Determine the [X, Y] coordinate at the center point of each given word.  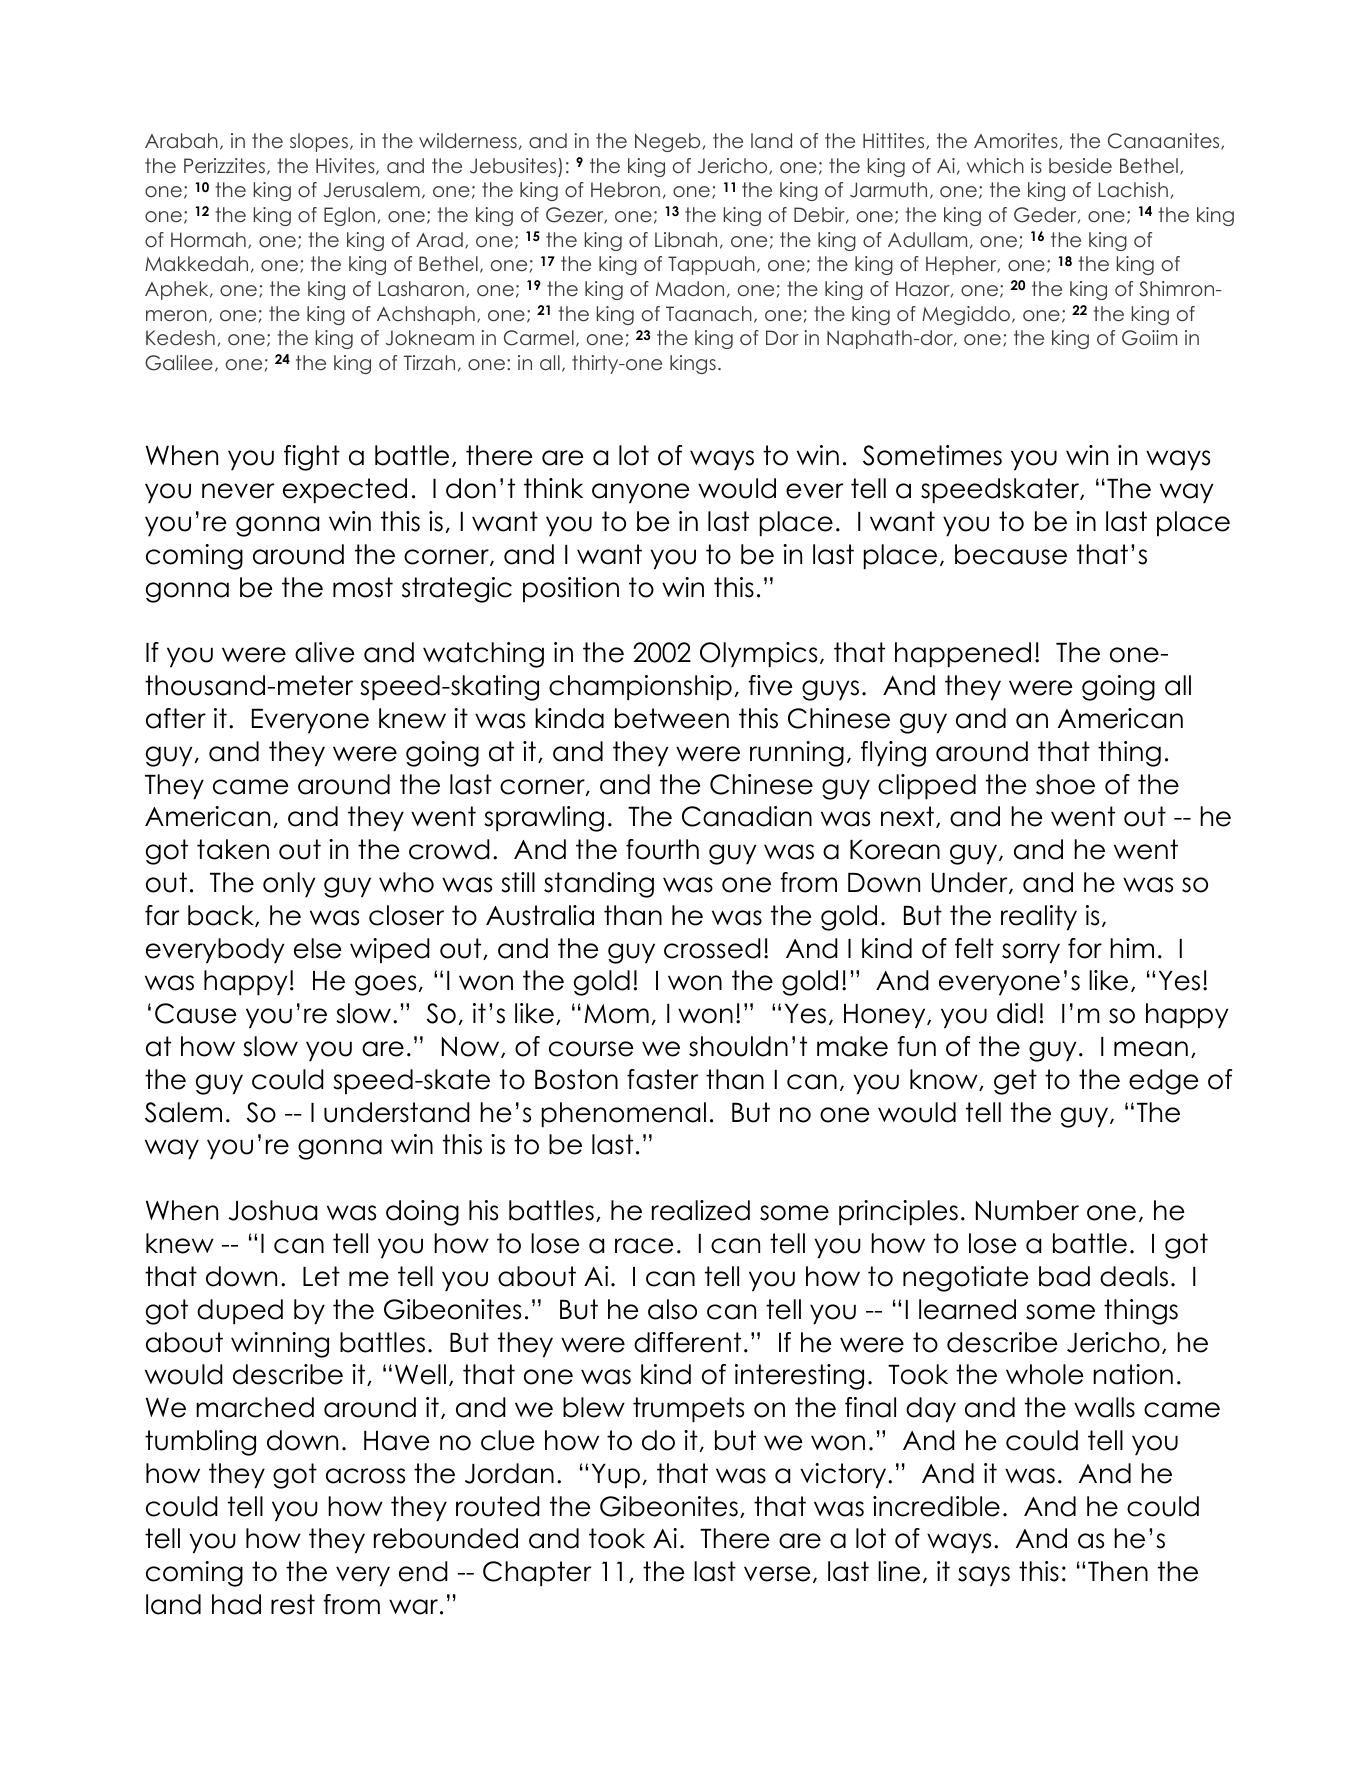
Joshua [273, 1210]
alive [325, 652]
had [236, 1604]
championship [640, 688]
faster [662, 1079]
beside [1080, 166]
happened [963, 655]
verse [777, 1574]
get [1015, 1082]
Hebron [625, 190]
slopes [319, 142]
